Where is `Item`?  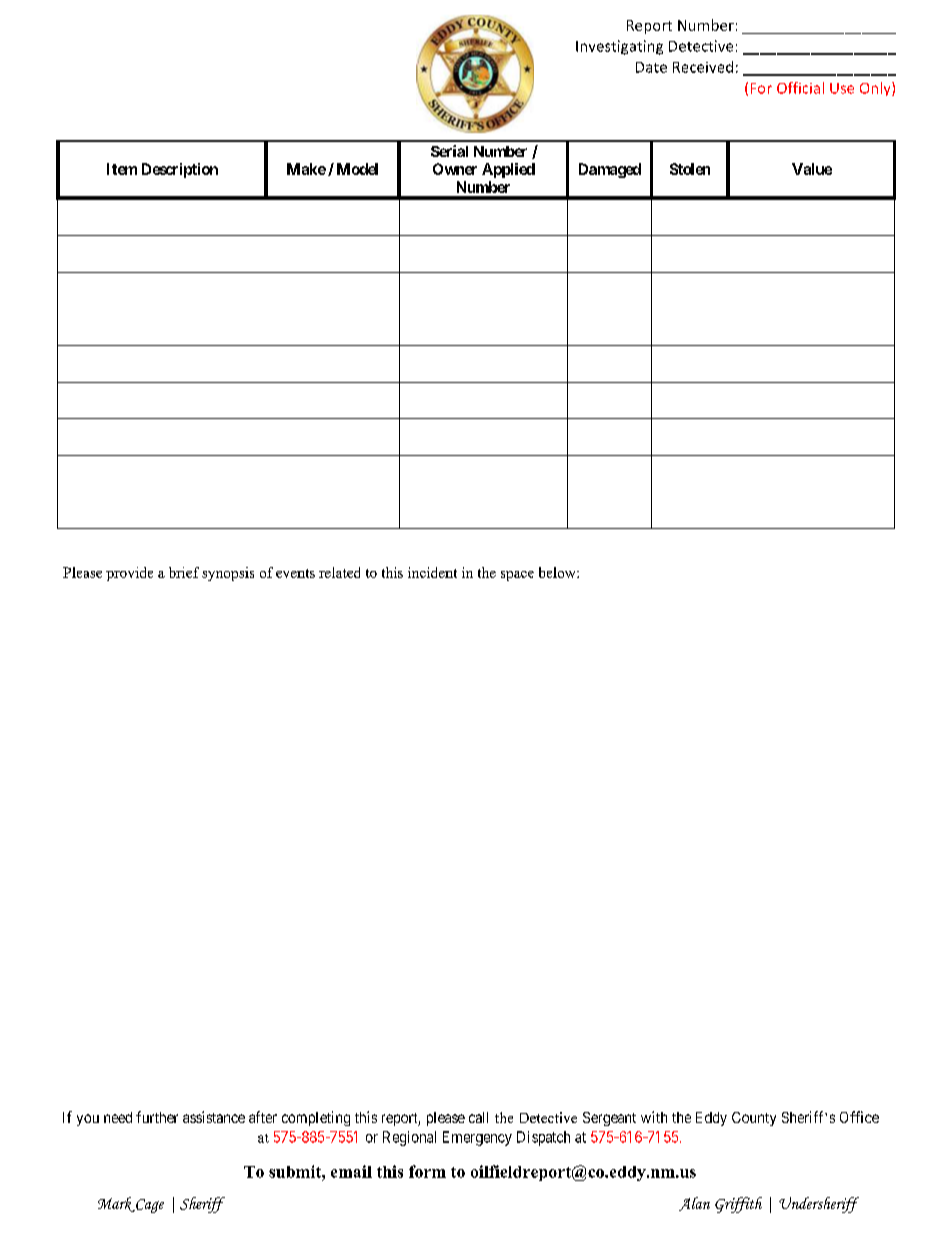
Item is located at coordinates (122, 169).
